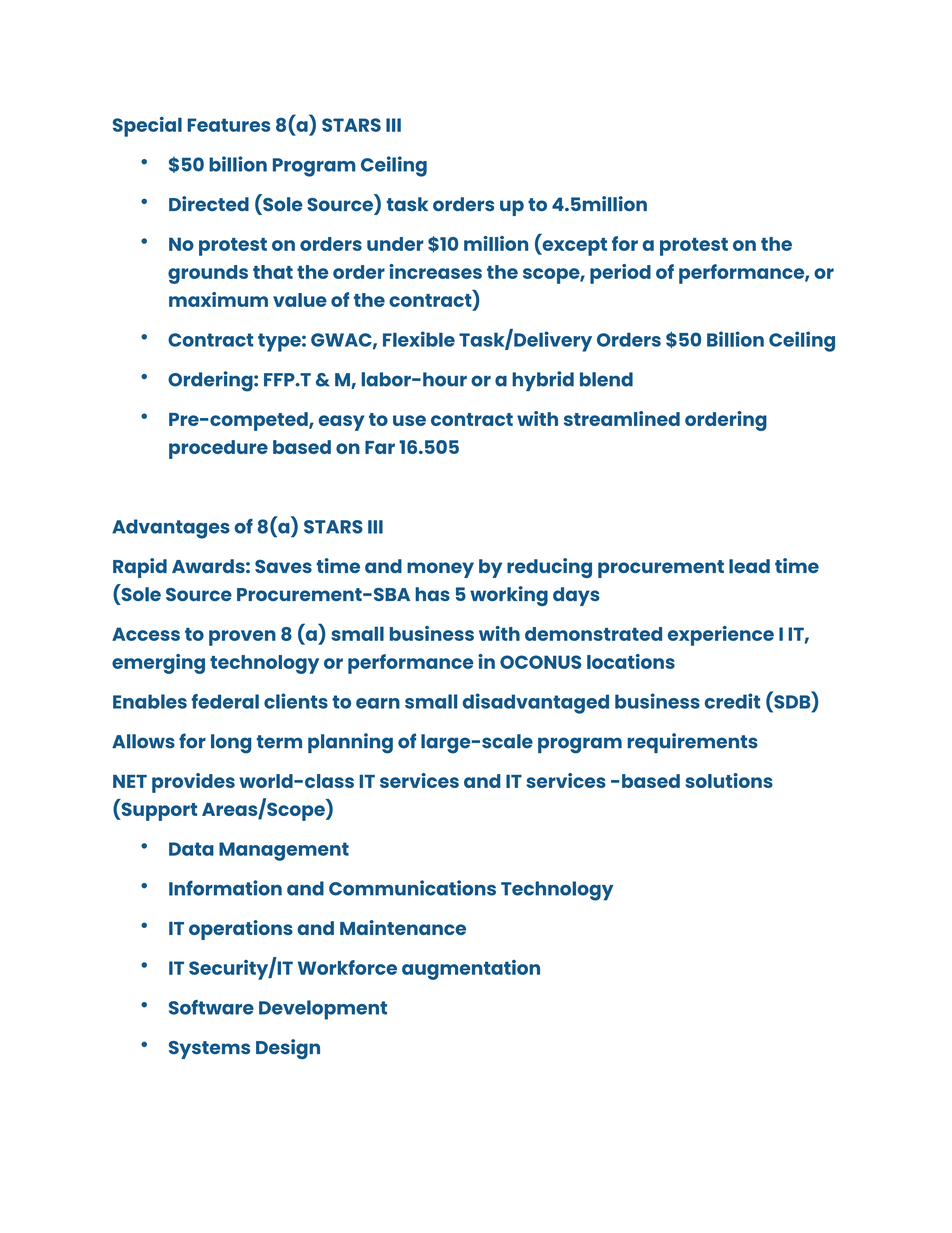 The image size is (952, 1233). Describe the element at coordinates (229, 125) in the screenshot. I see `Features` at that location.
